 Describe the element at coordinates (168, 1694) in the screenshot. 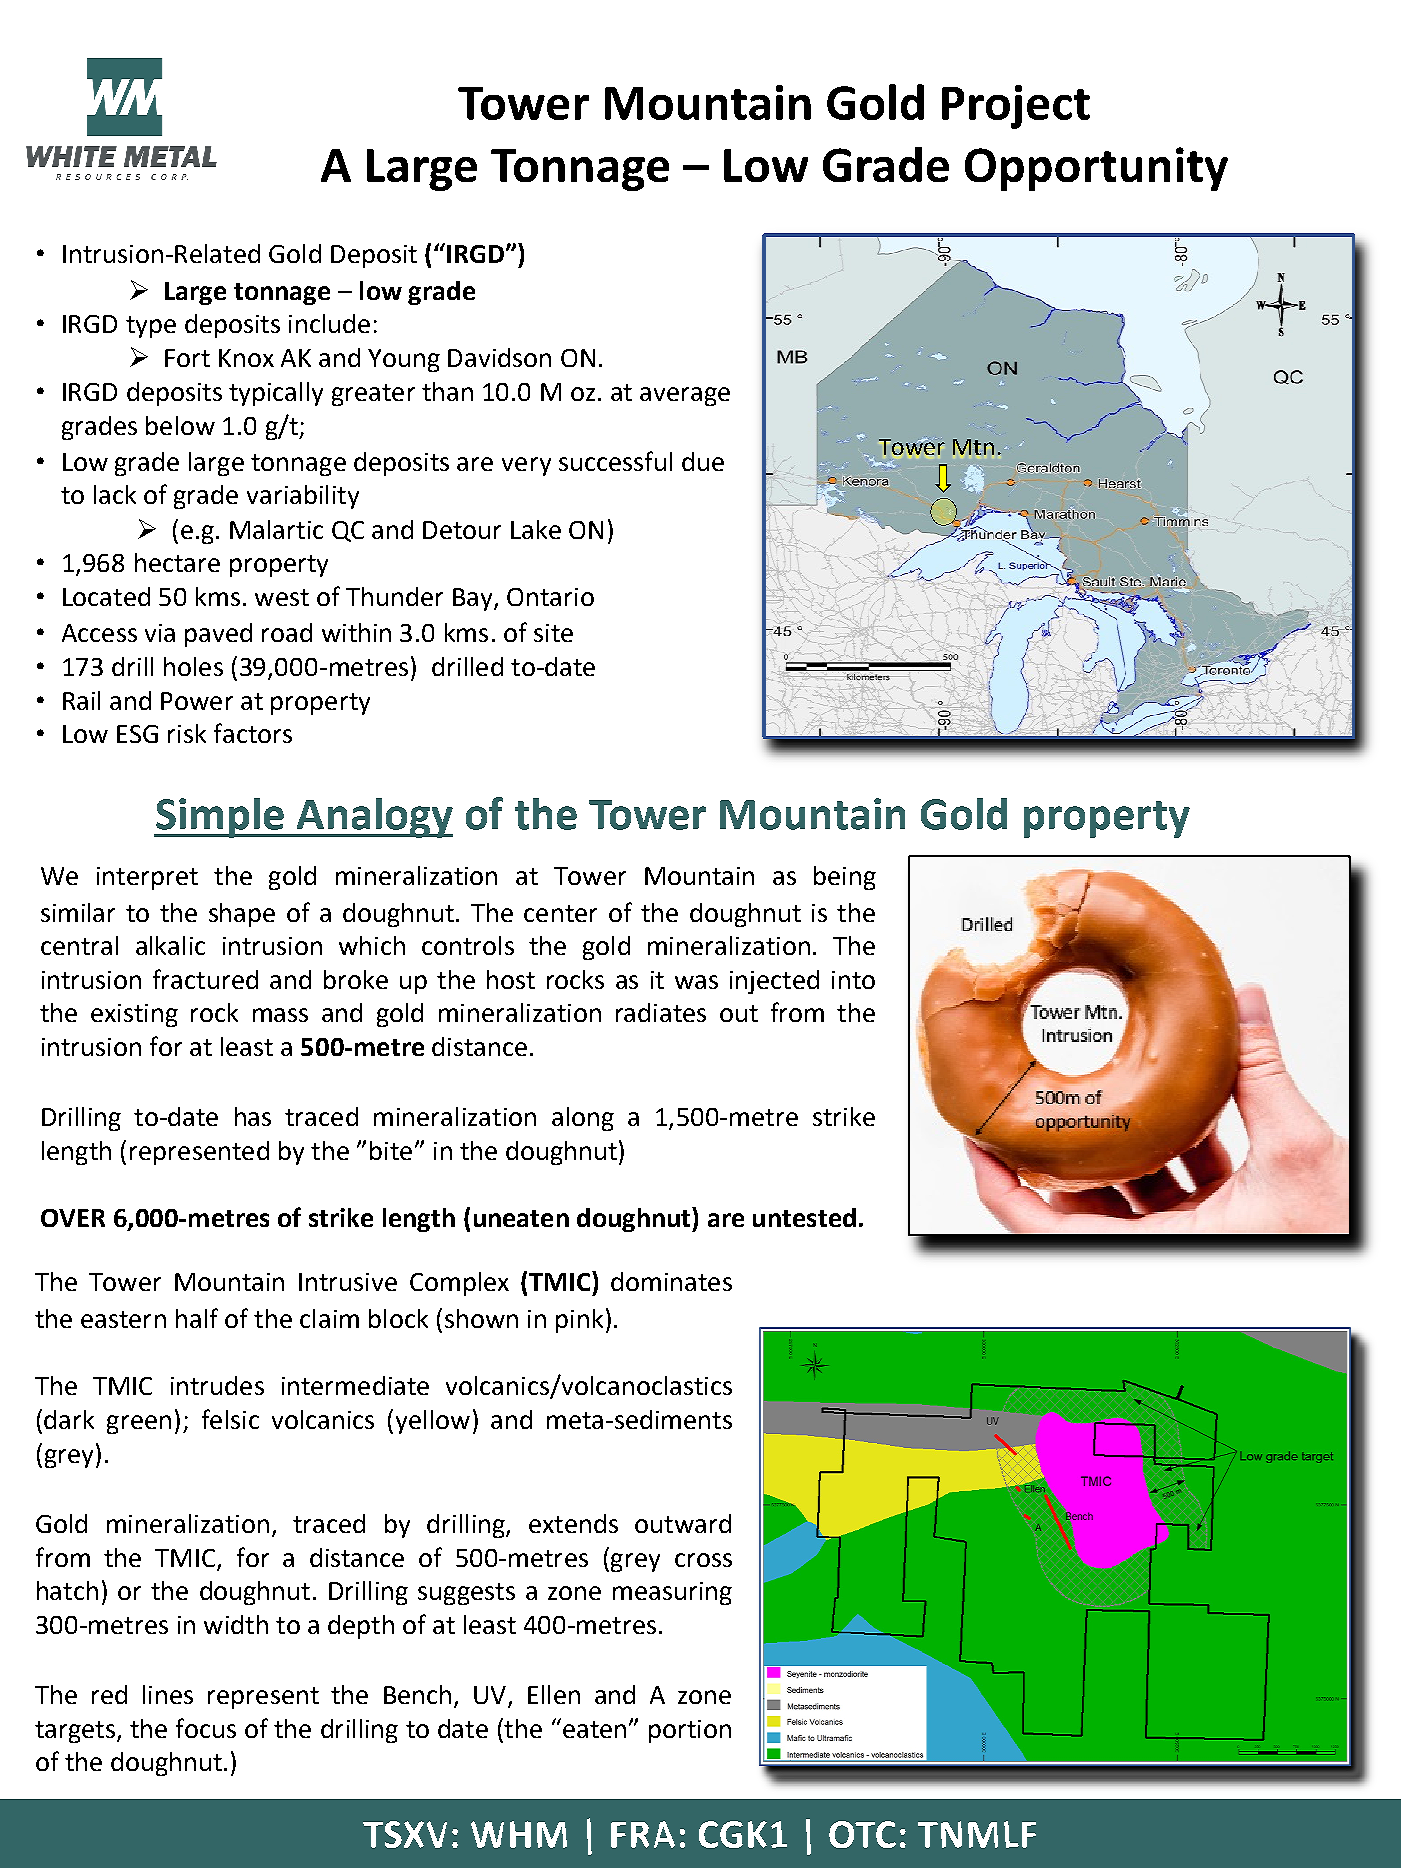

I see `lines` at that location.
